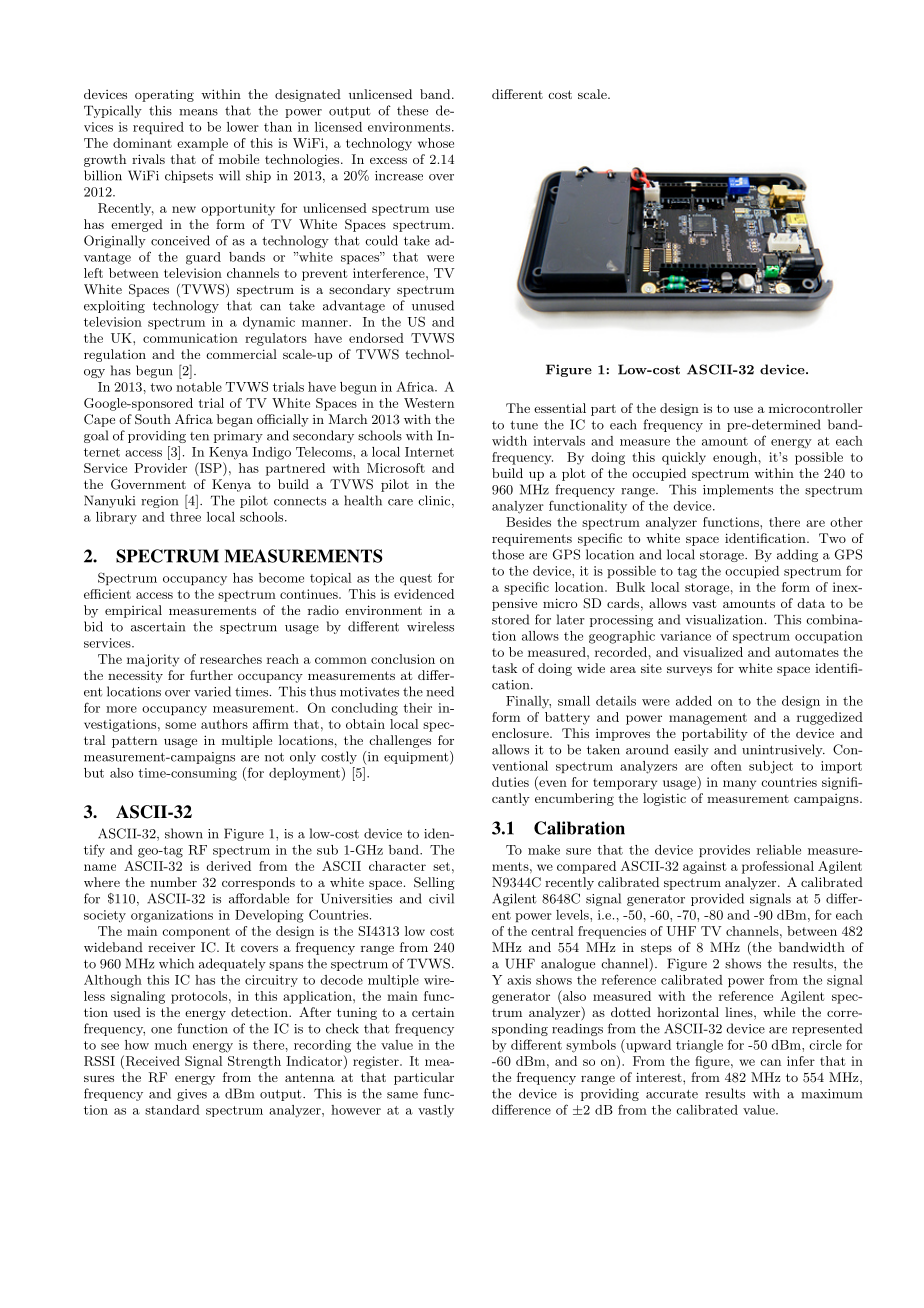  I want to click on same, so click(402, 1095).
